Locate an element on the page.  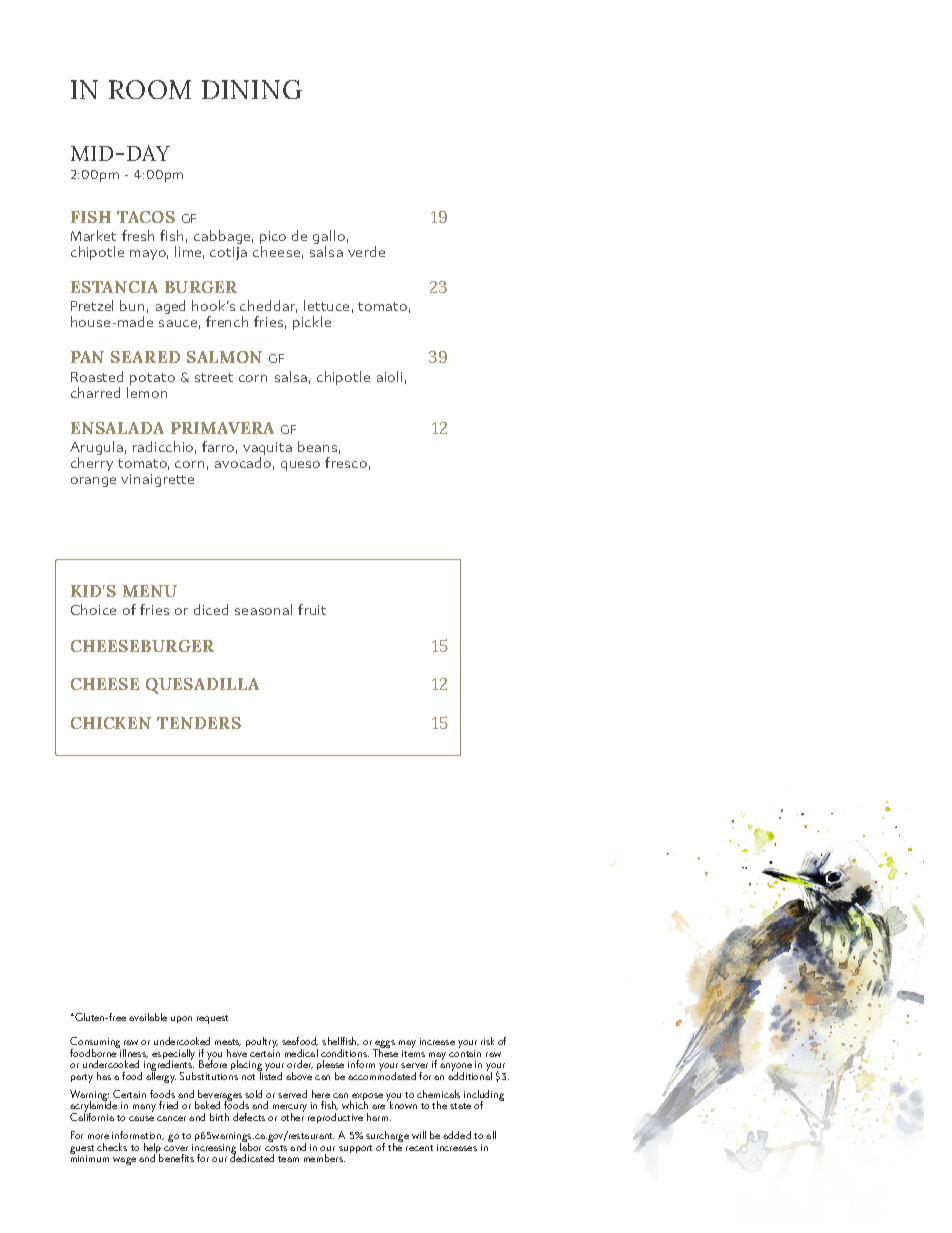
other is located at coordinates (292, 1116).
